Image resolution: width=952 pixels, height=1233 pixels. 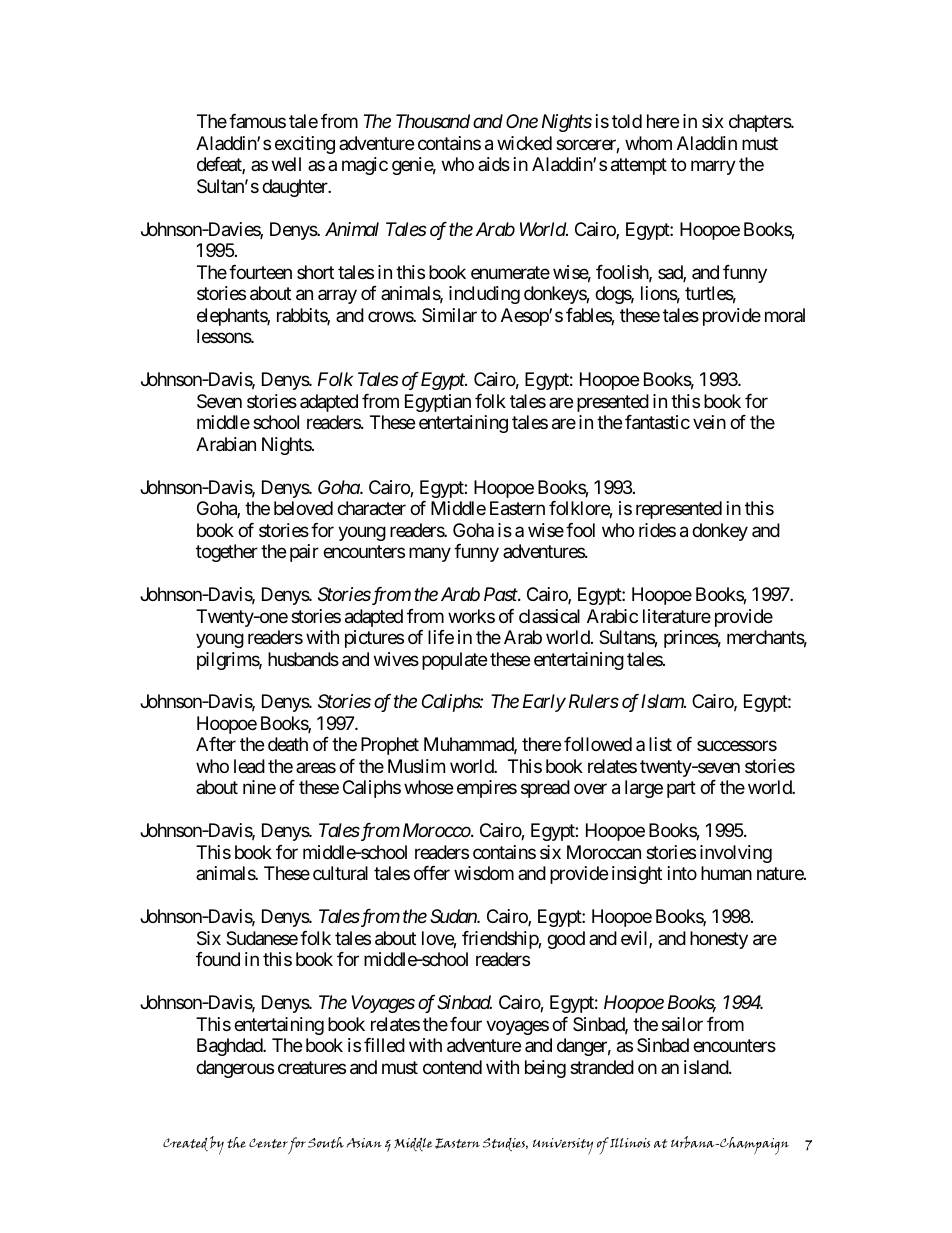 I want to click on marry, so click(x=713, y=168).
